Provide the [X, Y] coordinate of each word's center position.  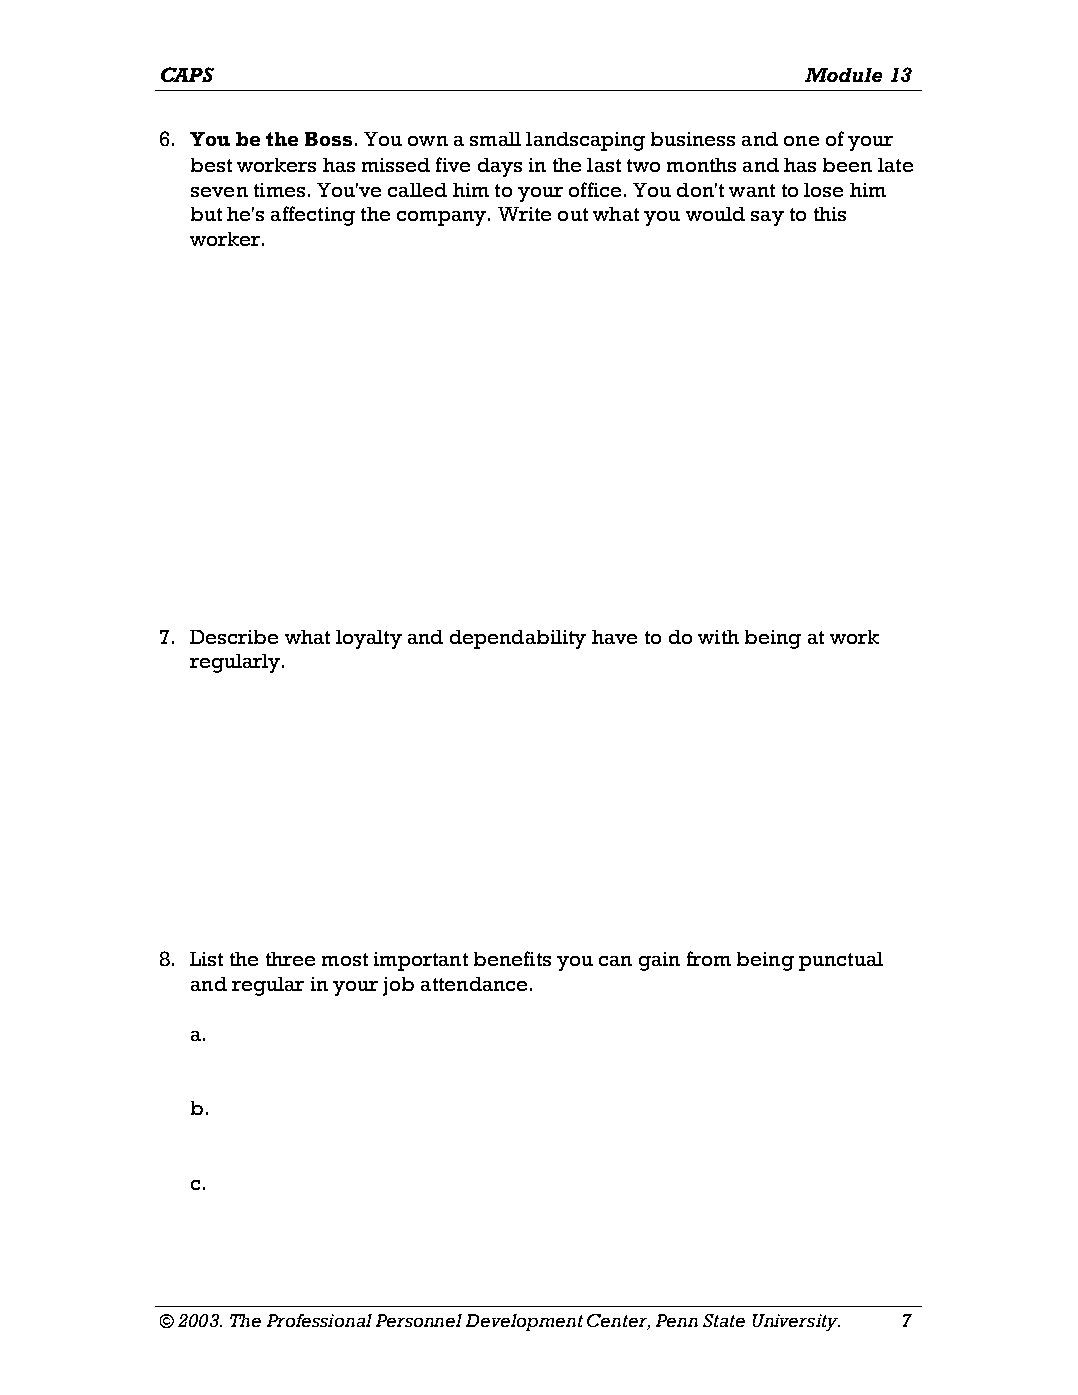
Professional [319, 1320]
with [718, 637]
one [801, 141]
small [495, 139]
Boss [328, 139]
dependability [518, 639]
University [796, 1322]
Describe [234, 637]
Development [524, 1322]
